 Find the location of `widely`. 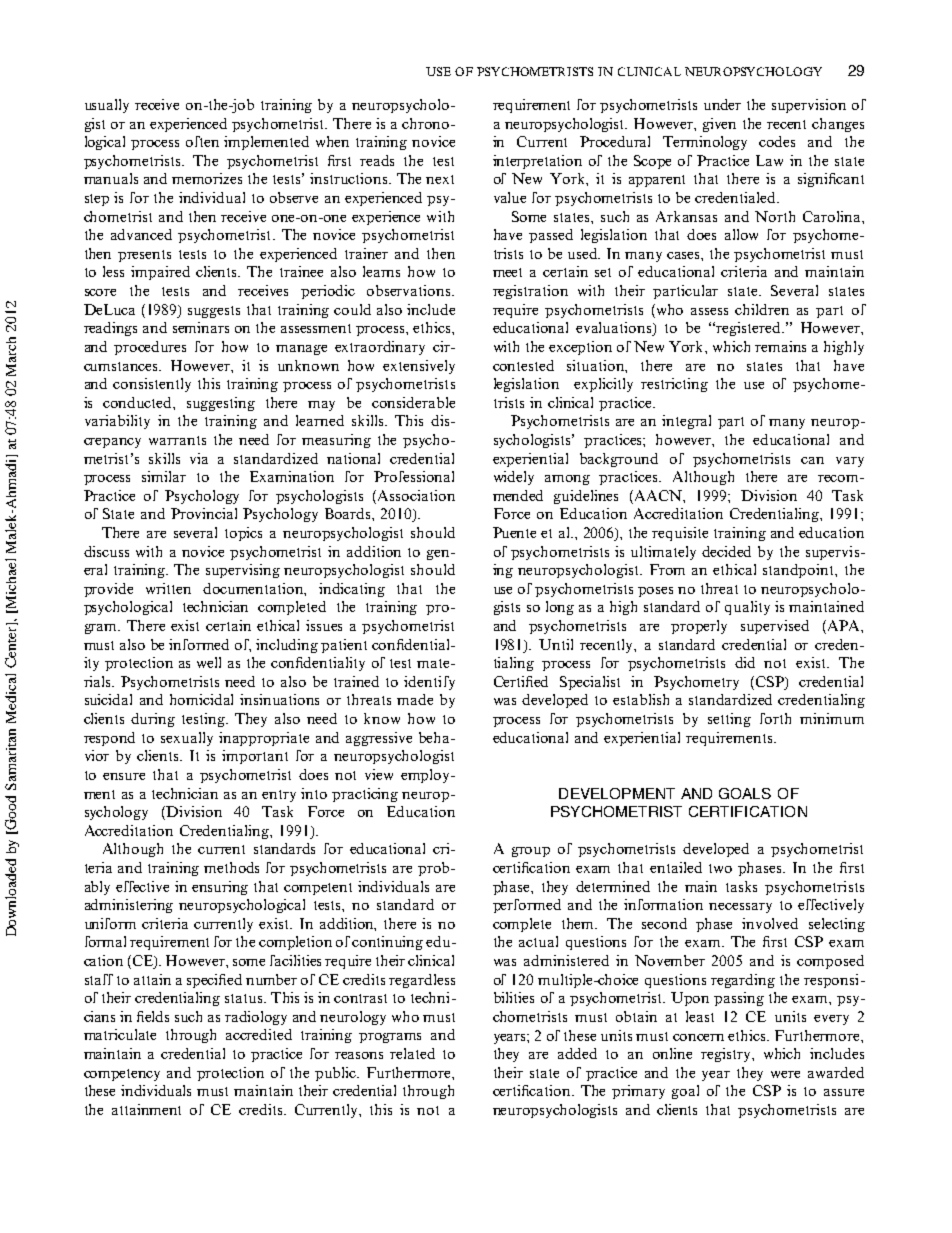

widely is located at coordinates (514, 478).
